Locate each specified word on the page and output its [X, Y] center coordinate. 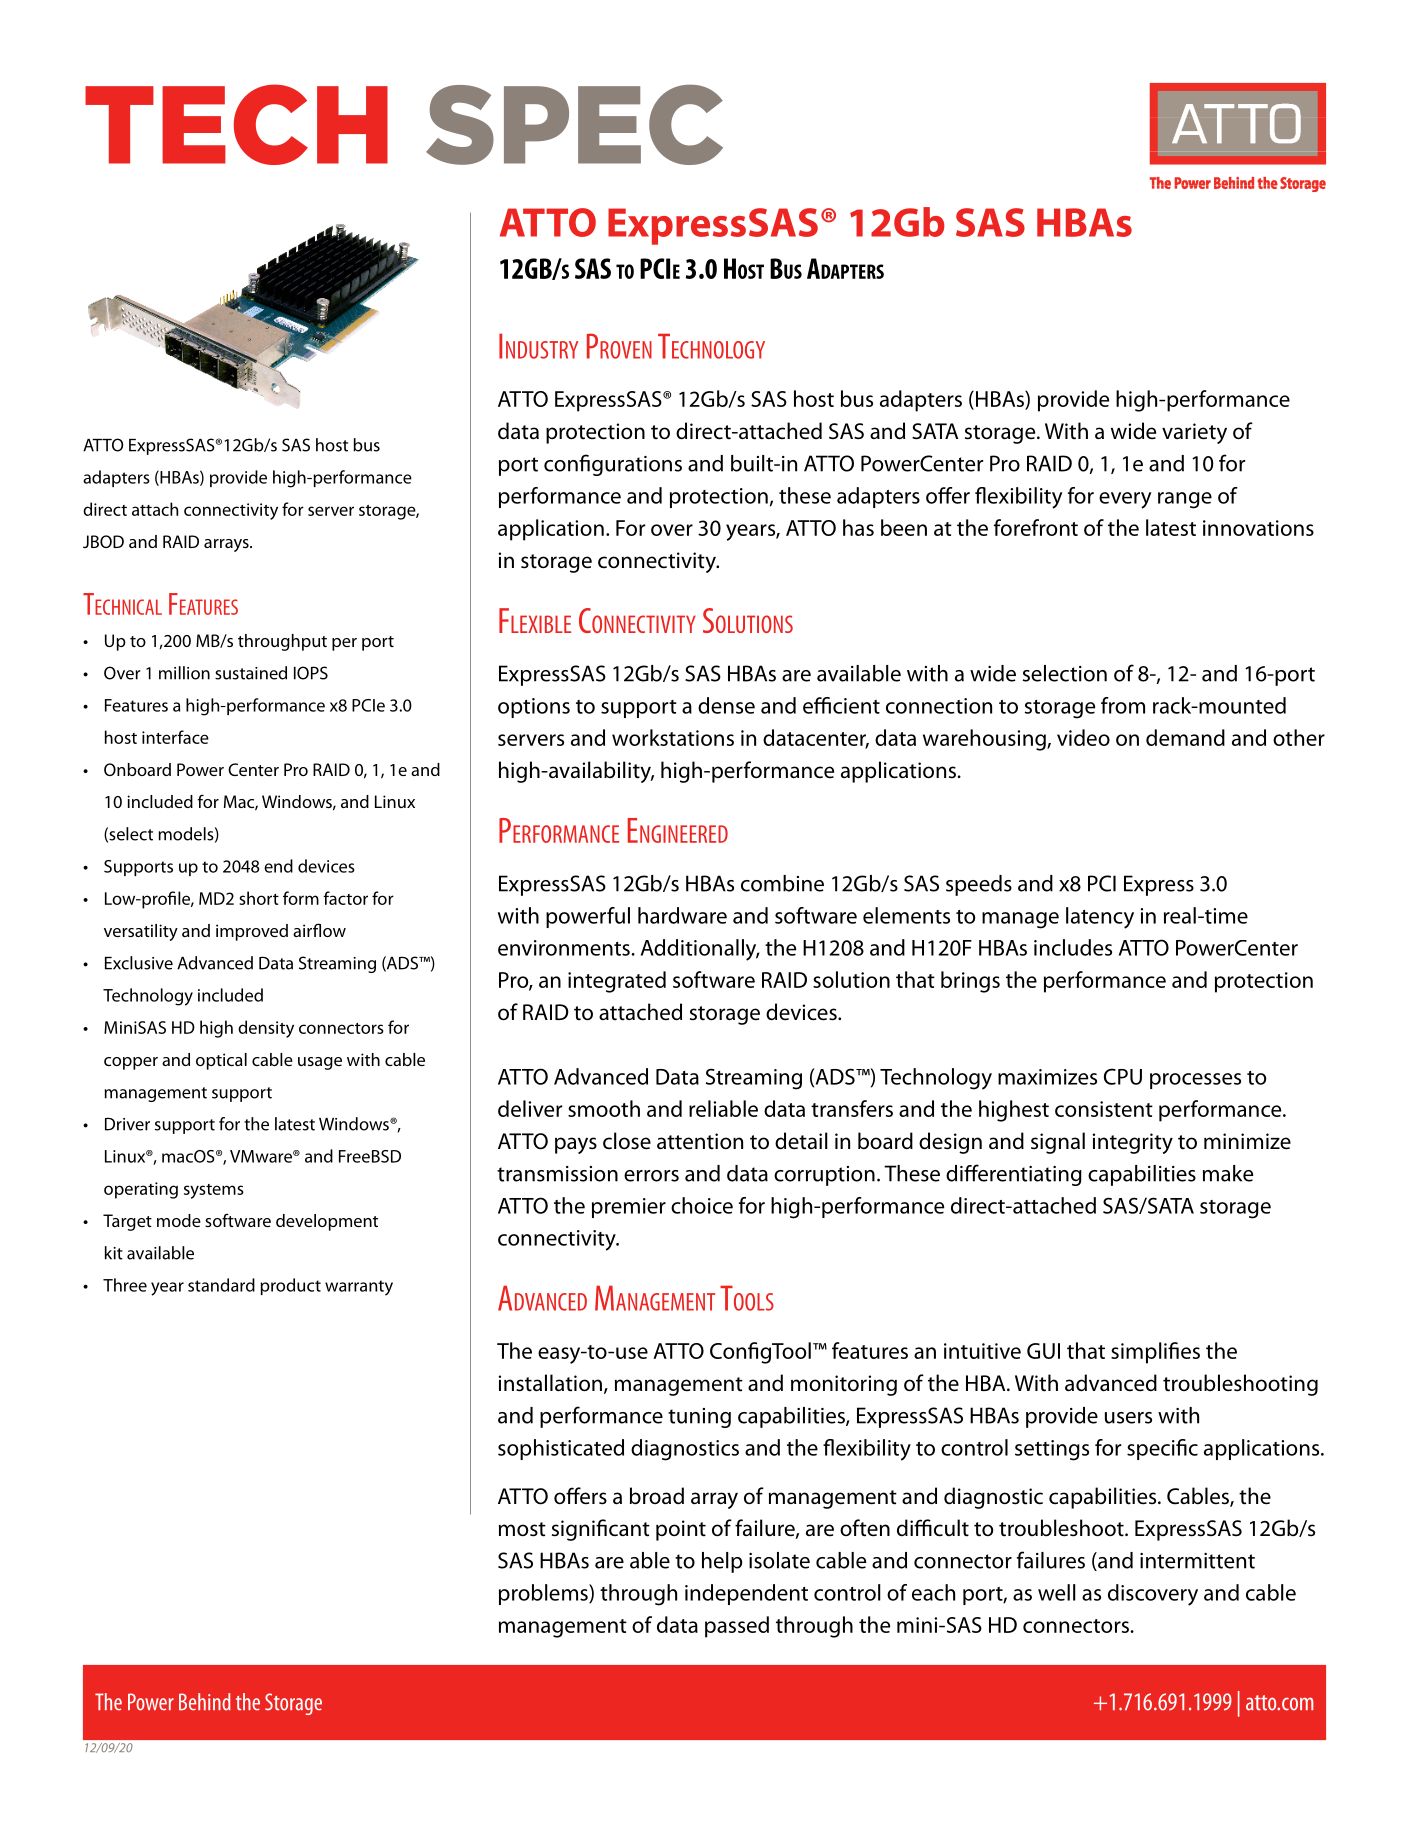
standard [221, 1285]
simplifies [1155, 1353]
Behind [205, 1702]
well [1057, 1592]
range [1185, 500]
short [259, 898]
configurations [613, 465]
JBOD [103, 541]
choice [702, 1205]
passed [737, 1627]
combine [782, 883]
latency [1100, 918]
